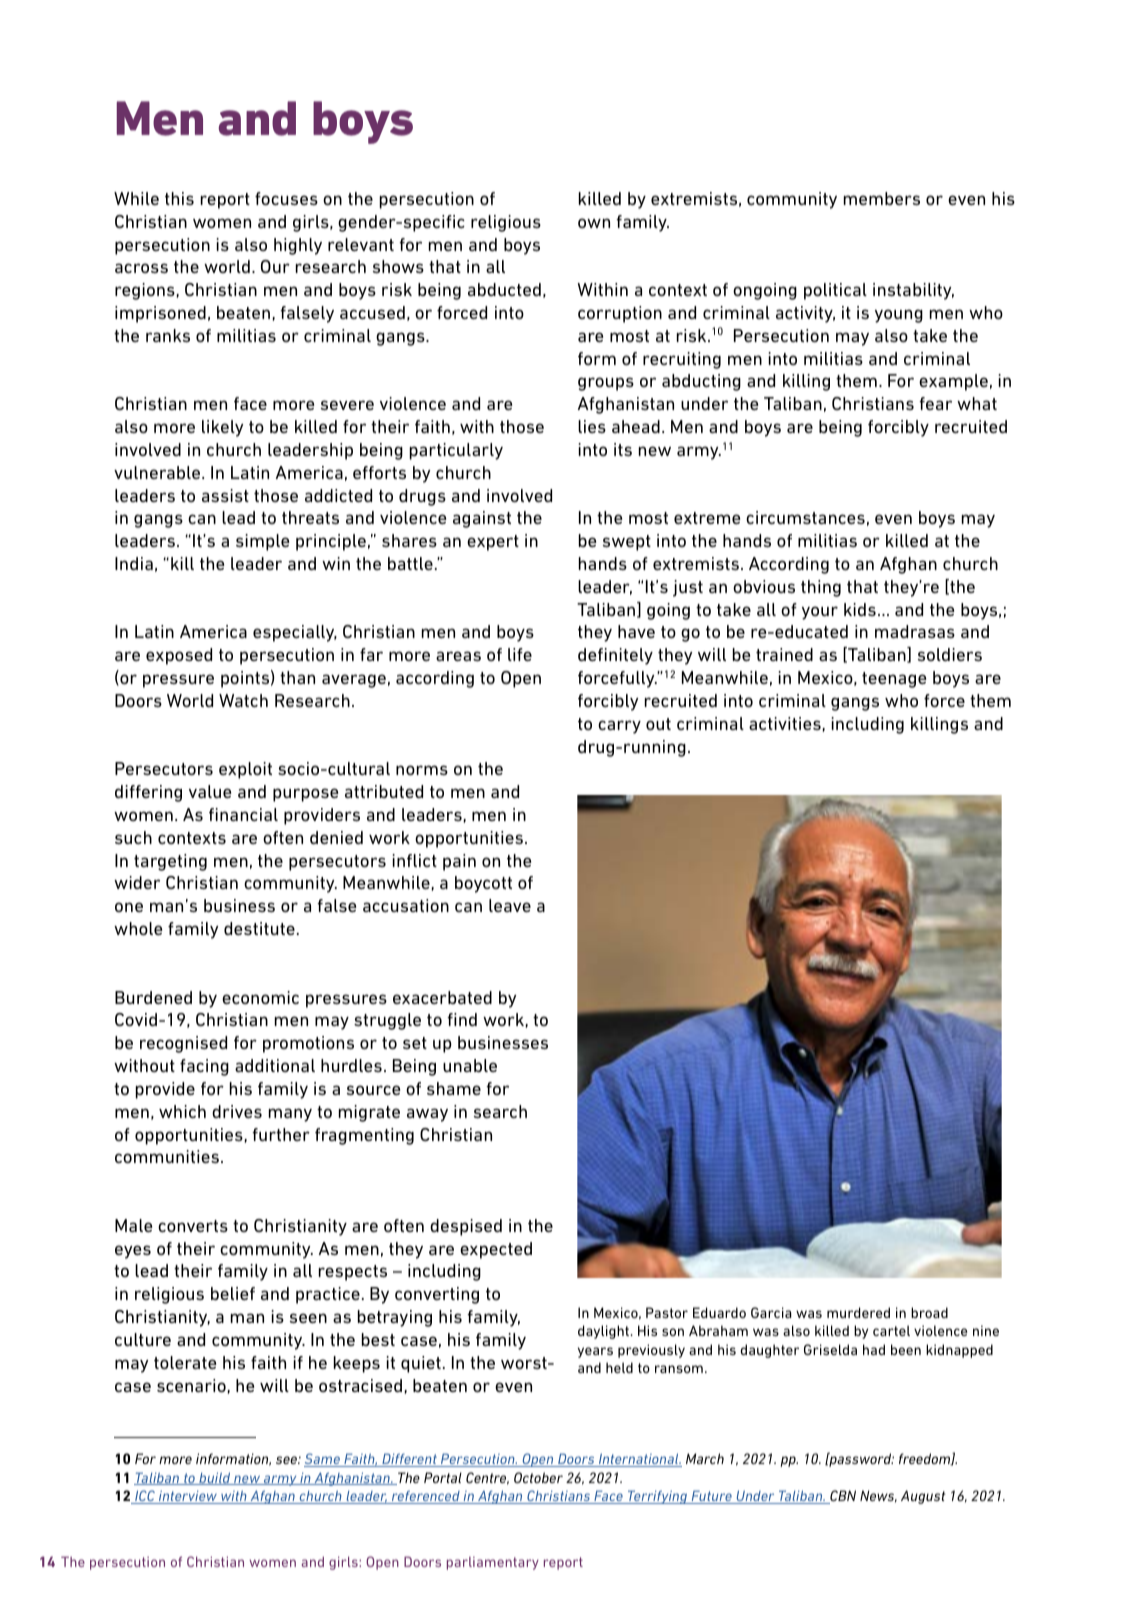 The image size is (1132, 1601). What do you see at coordinates (520, 654) in the page?
I see `life` at bounding box center [520, 654].
